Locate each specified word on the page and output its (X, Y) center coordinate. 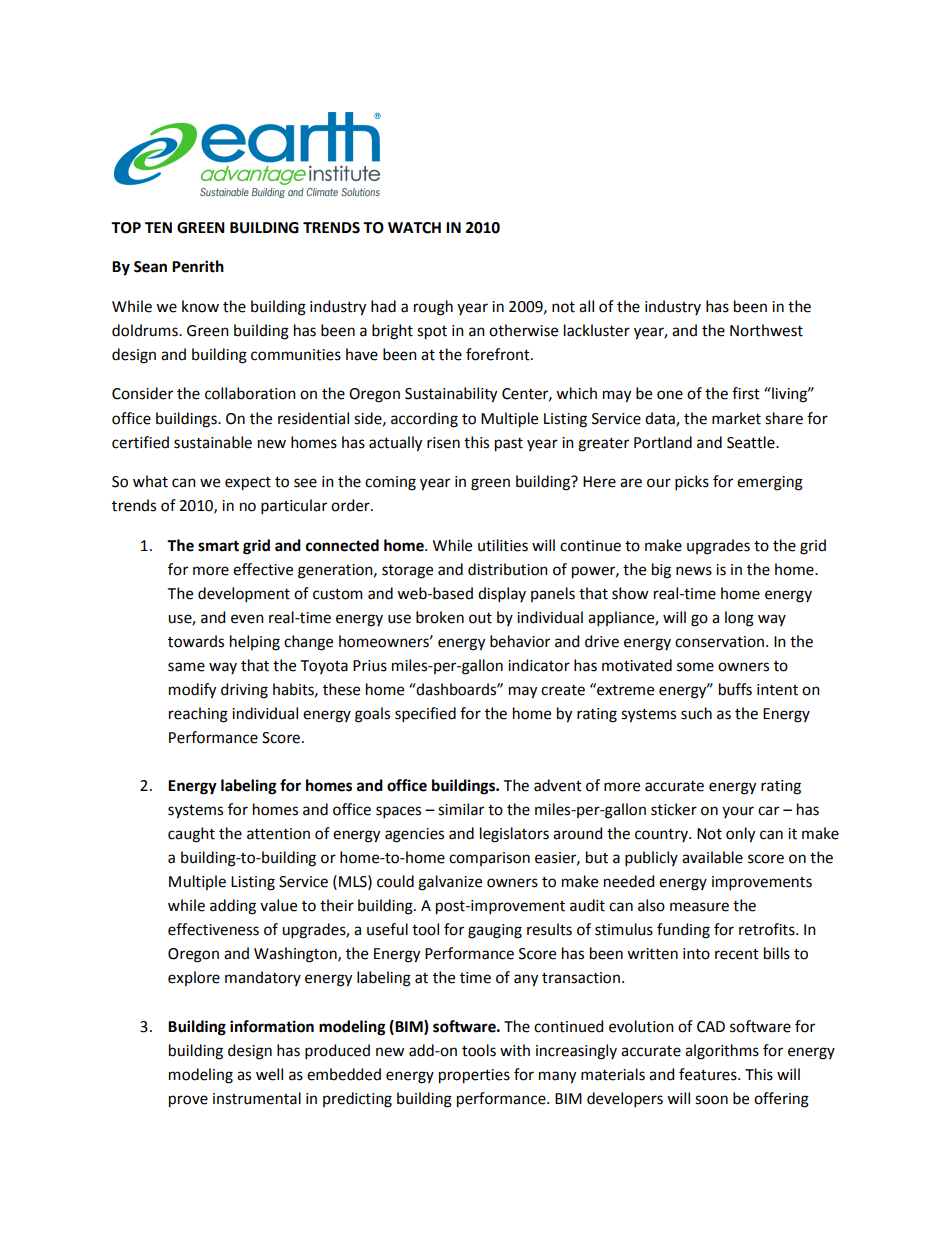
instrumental (257, 1098)
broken (440, 617)
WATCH (414, 228)
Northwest (766, 330)
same (186, 667)
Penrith (198, 266)
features (709, 1074)
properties (474, 1076)
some (695, 667)
